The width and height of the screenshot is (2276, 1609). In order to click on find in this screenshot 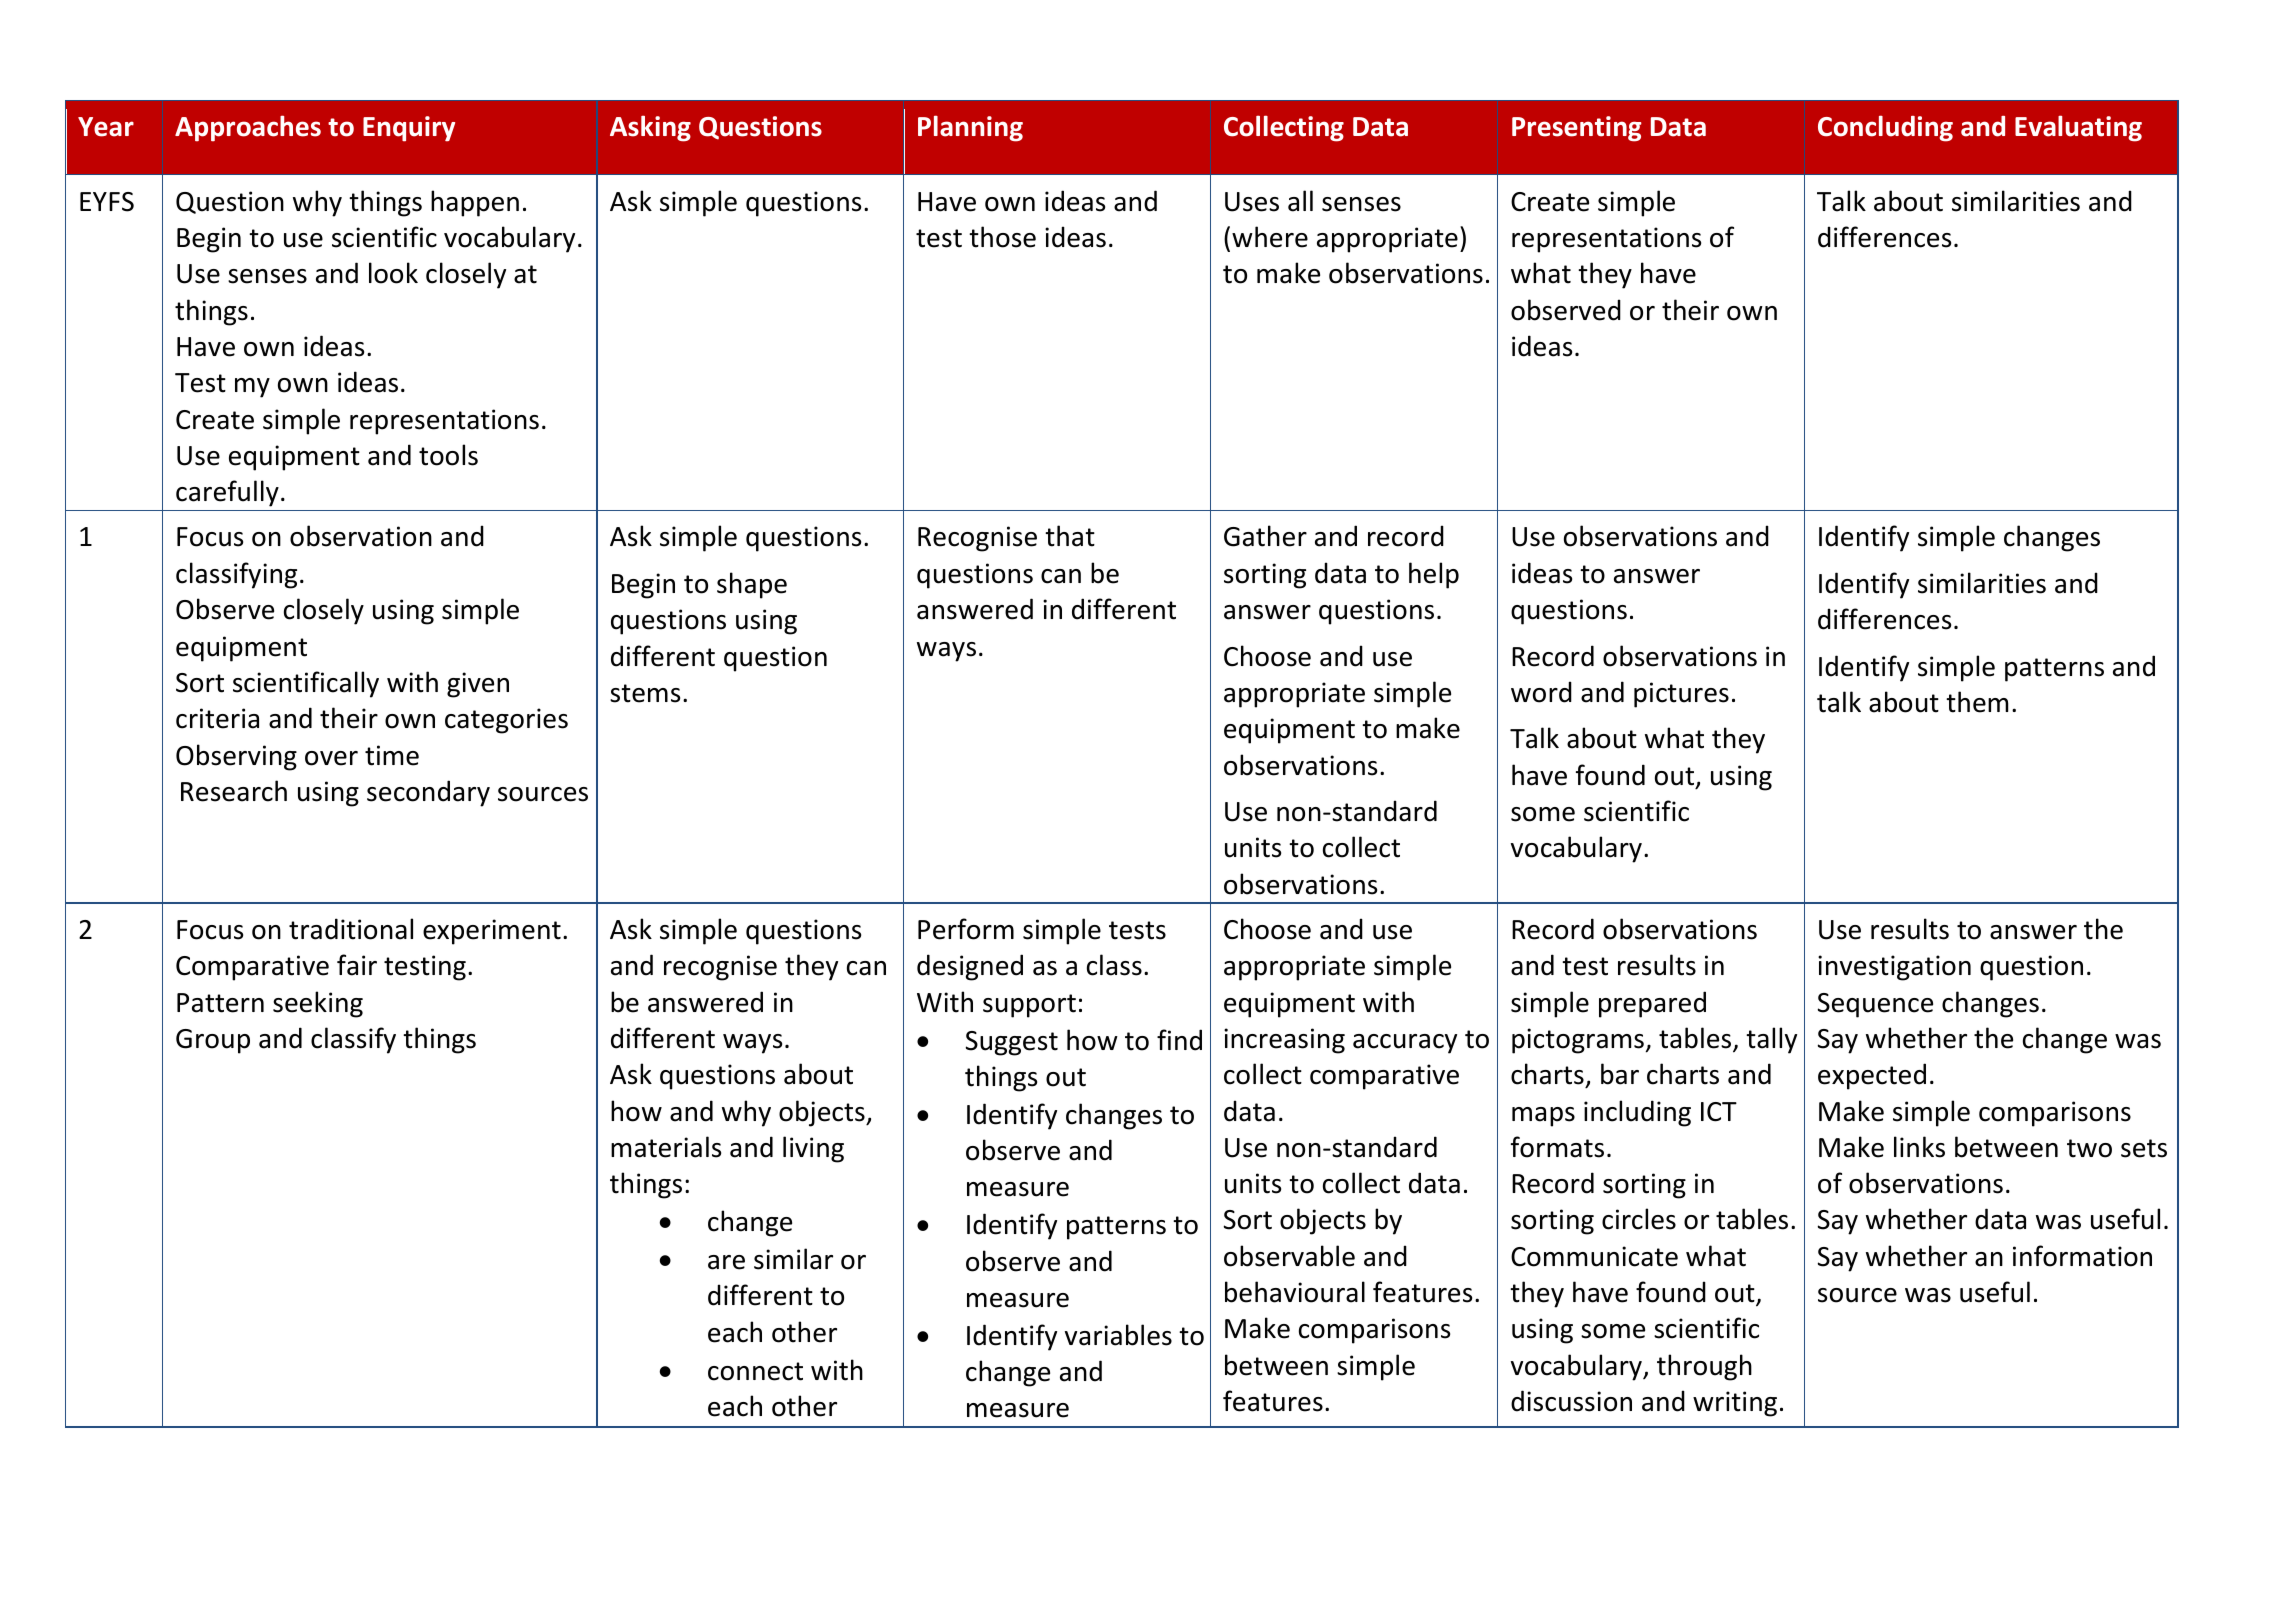, I will do `click(1179, 1040)`.
